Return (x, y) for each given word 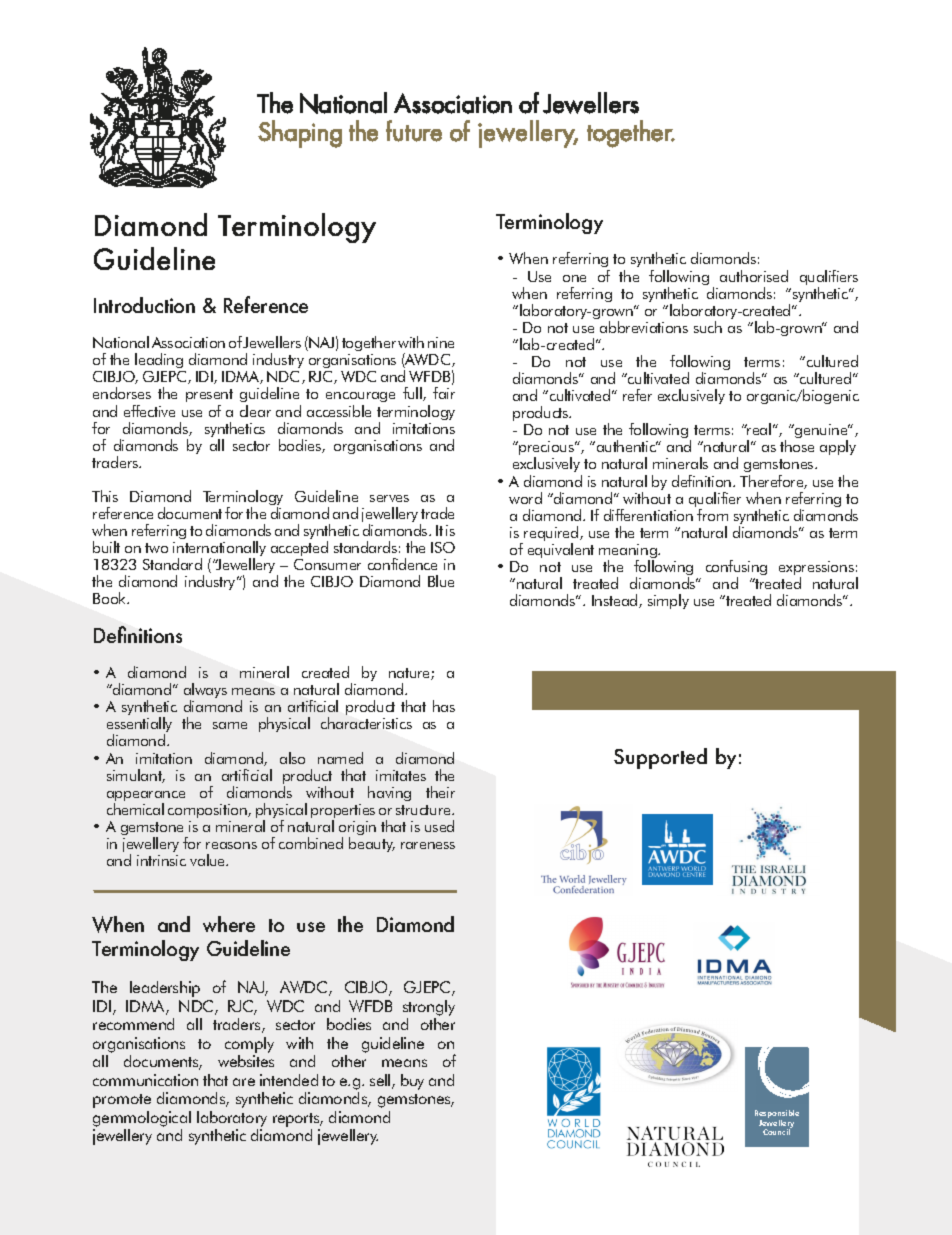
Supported (660, 758)
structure (424, 810)
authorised (754, 276)
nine (441, 342)
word (525, 498)
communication (145, 1080)
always (205, 692)
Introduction (144, 305)
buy (412, 1082)
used (439, 826)
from (712, 515)
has (444, 706)
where (229, 924)
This (105, 496)
